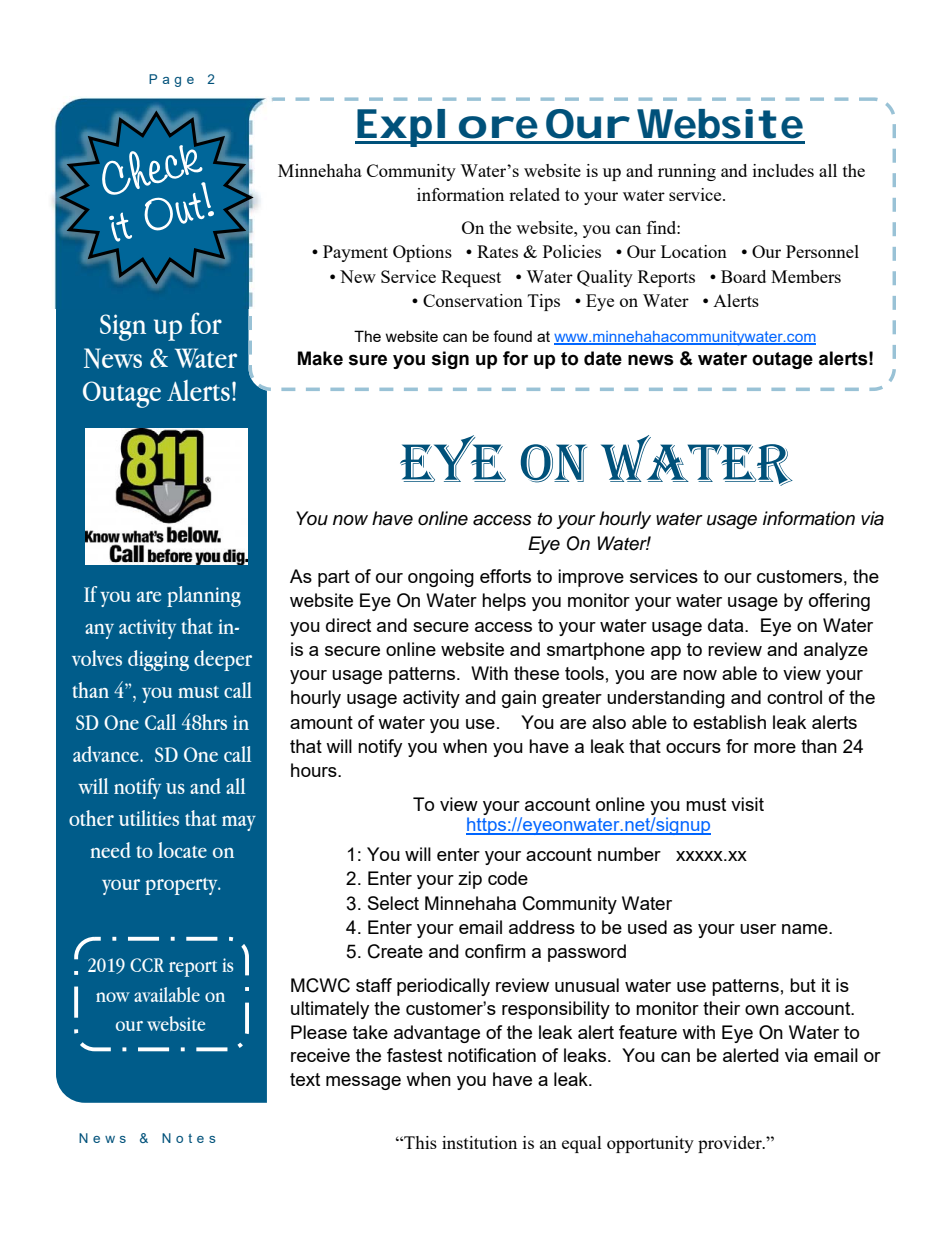 This screenshot has height=1233, width=952. Describe the element at coordinates (534, 194) in the screenshot. I see `related` at that location.
